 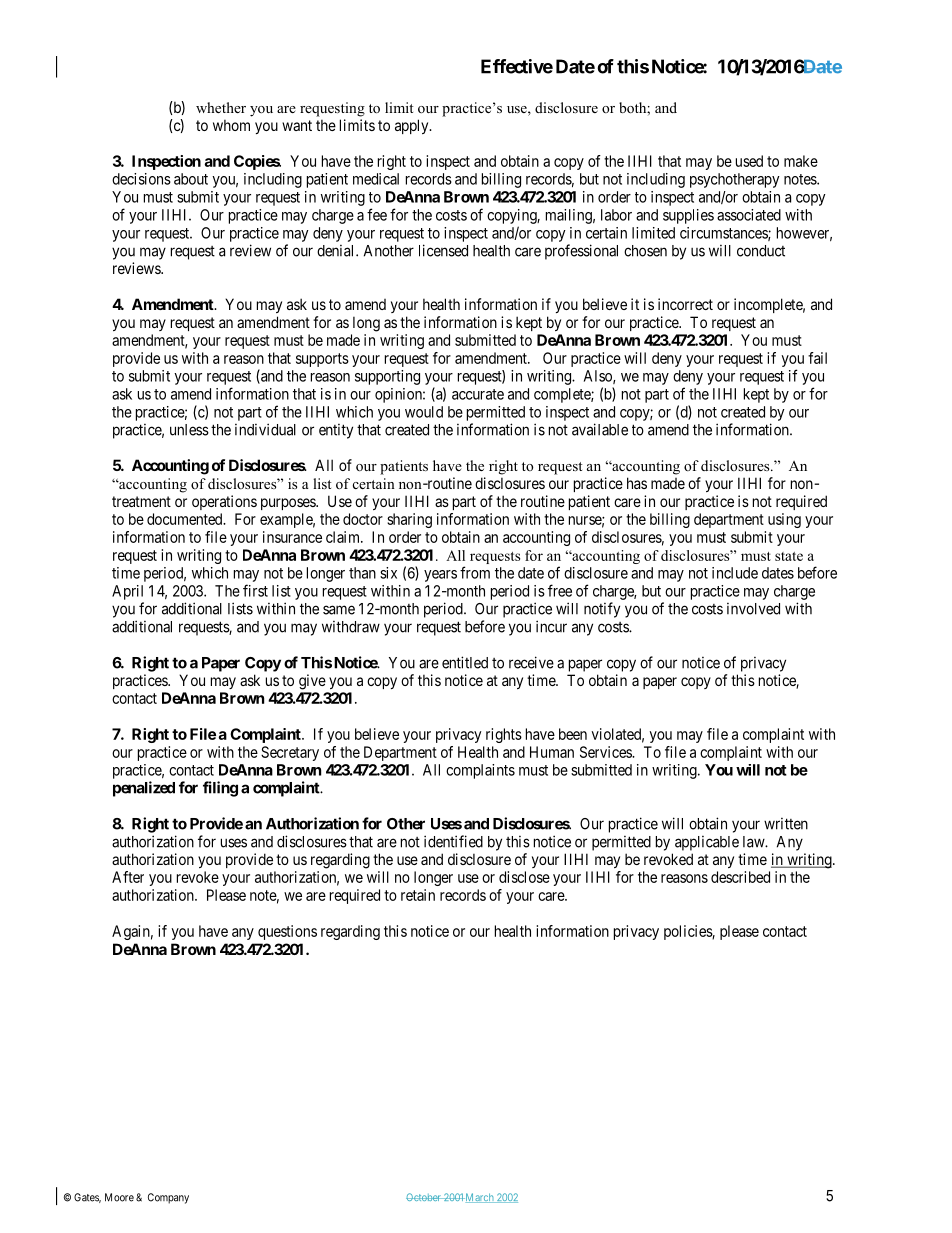 What do you see at coordinates (424, 1197) in the screenshot?
I see `October` at bounding box center [424, 1197].
